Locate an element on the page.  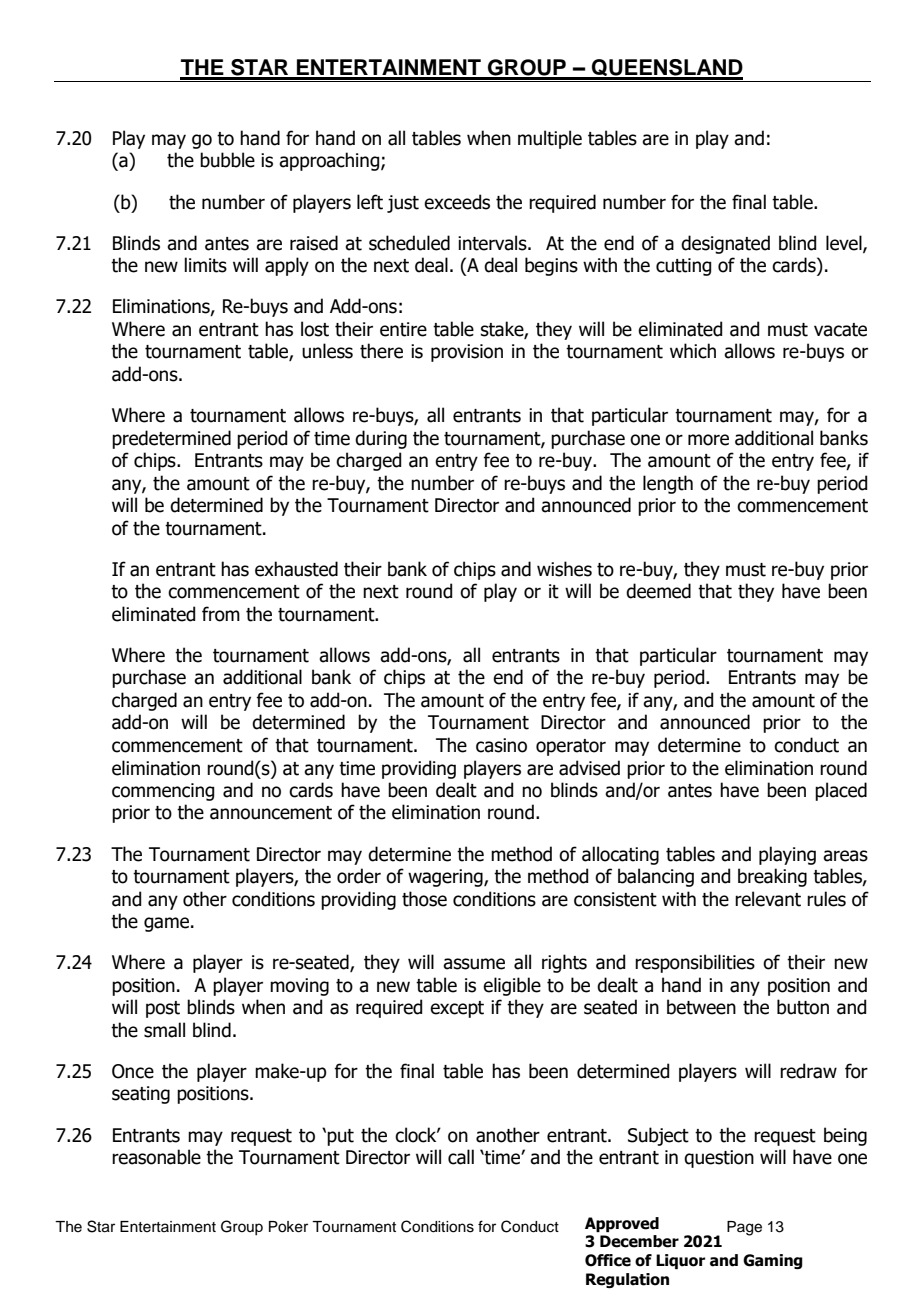
deemed is located at coordinates (658, 591).
